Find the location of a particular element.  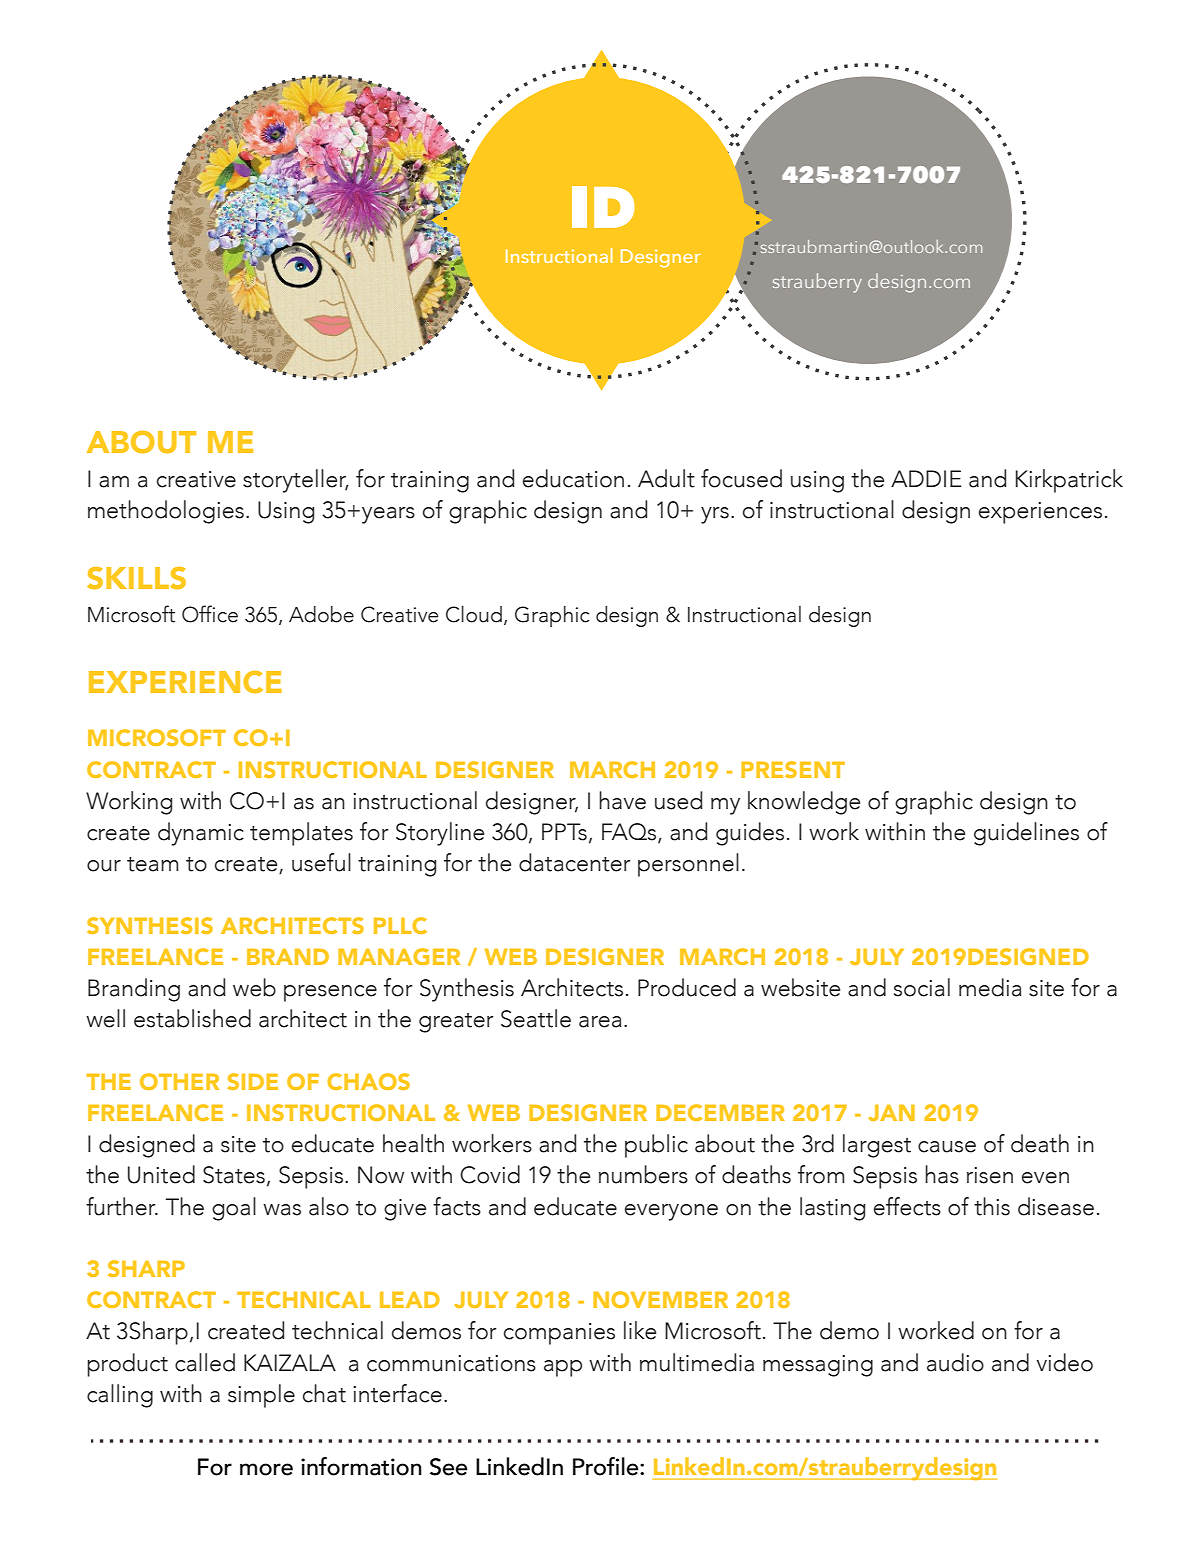

established is located at coordinates (192, 1018).
